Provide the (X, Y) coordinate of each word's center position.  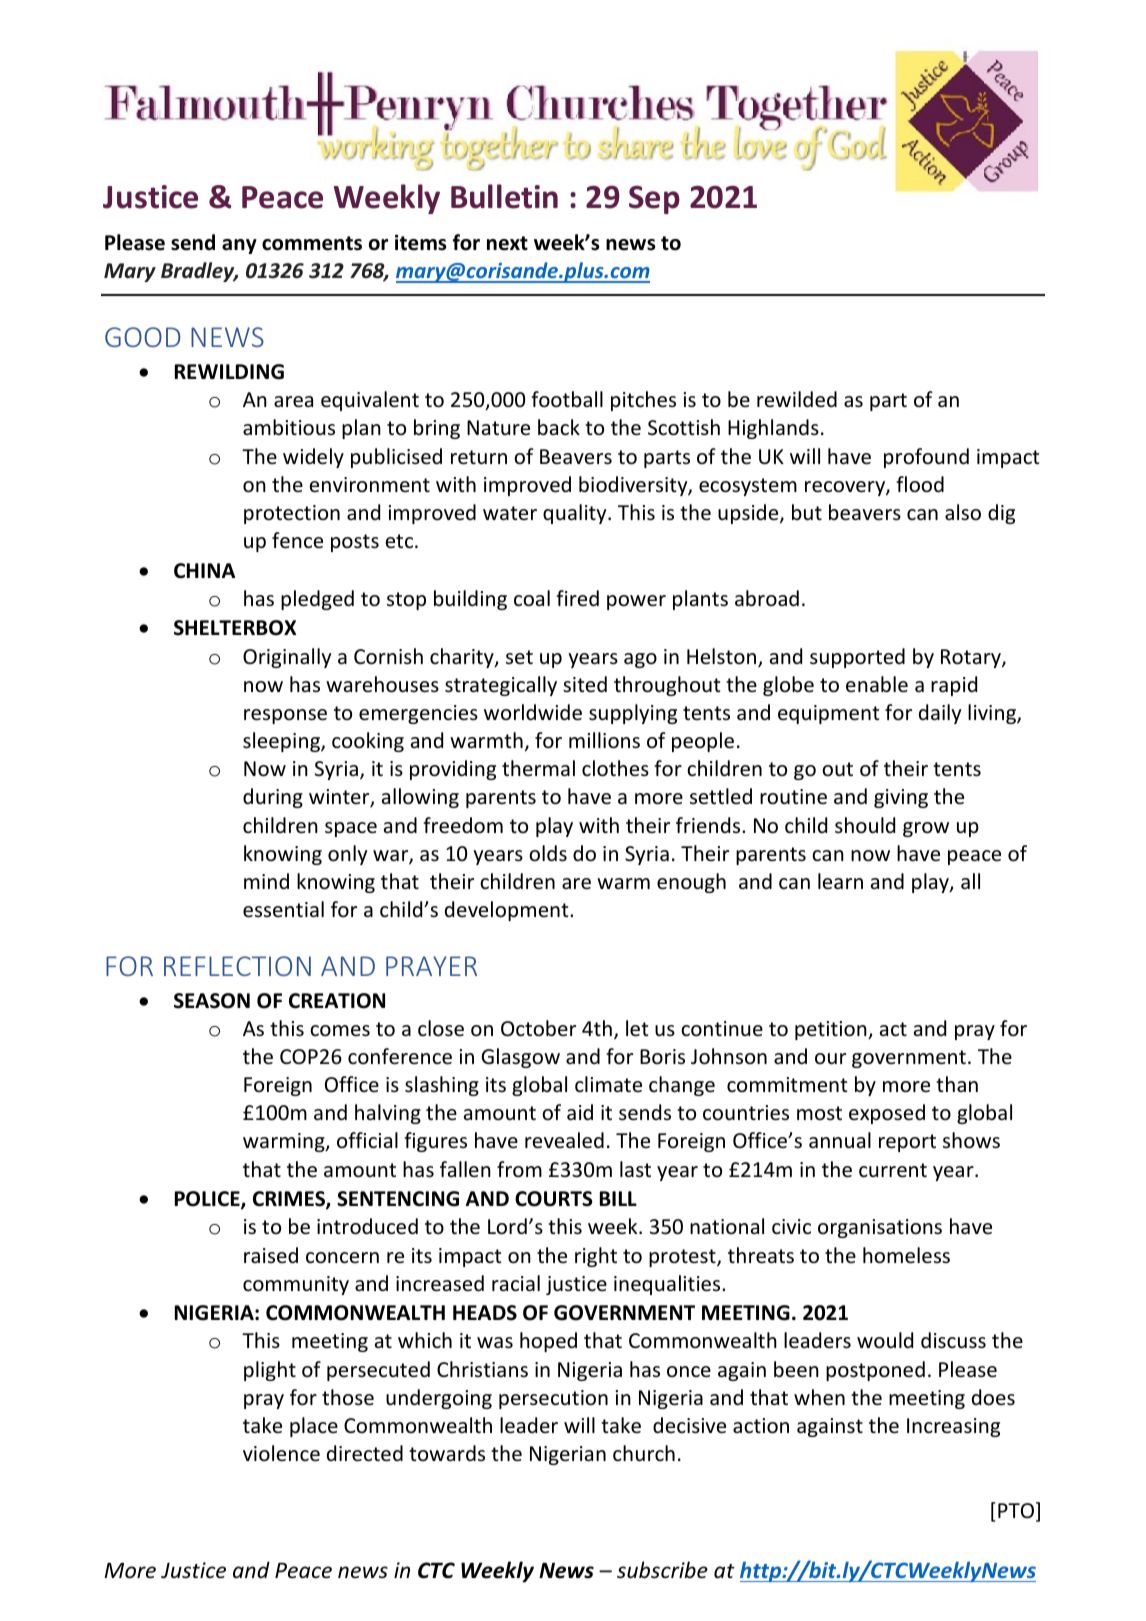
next (507, 243)
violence (281, 1453)
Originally (287, 658)
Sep (654, 199)
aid (580, 1112)
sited (585, 684)
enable (877, 684)
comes (340, 1031)
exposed (887, 1114)
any (239, 246)
